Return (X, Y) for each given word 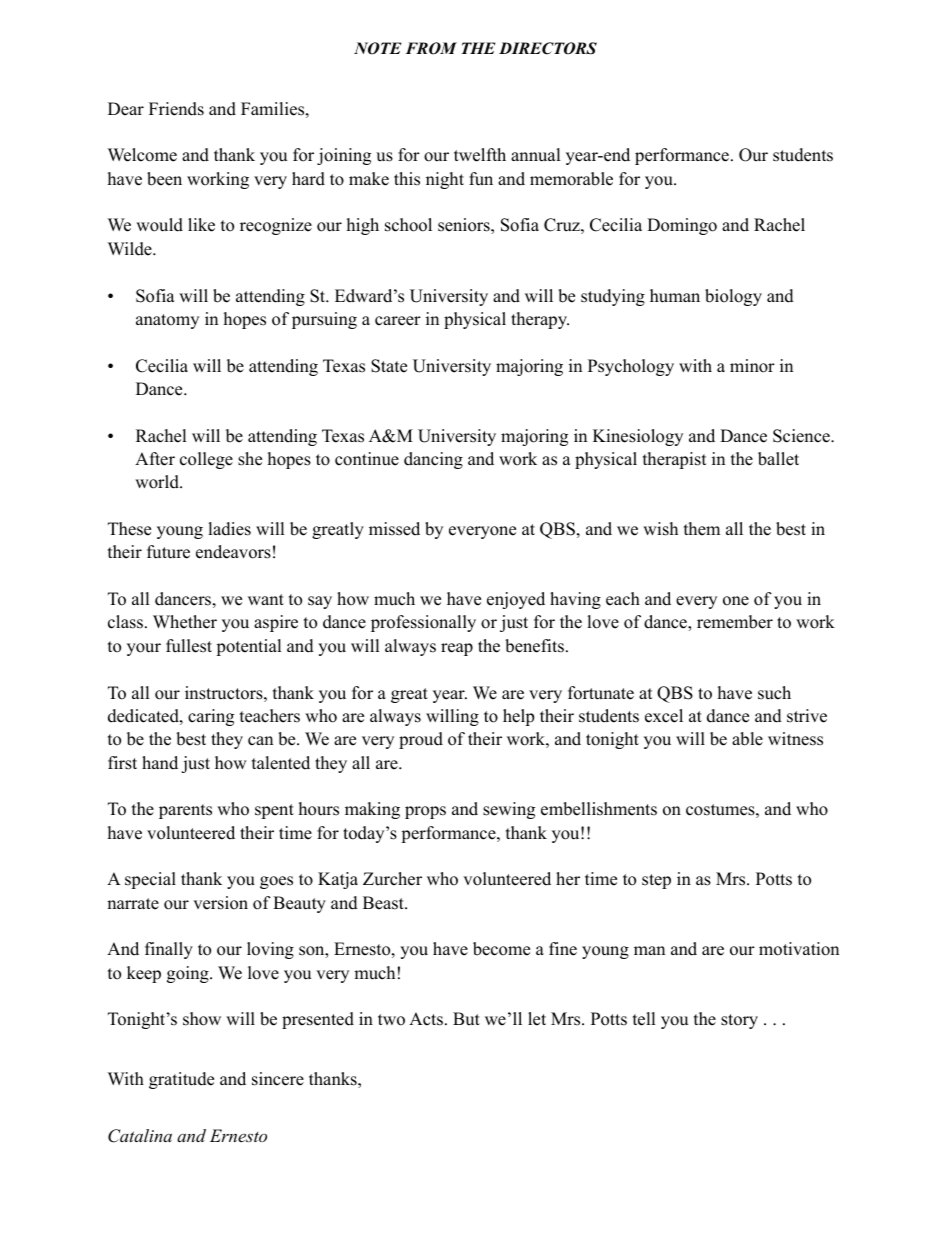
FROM (431, 48)
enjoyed (516, 600)
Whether (185, 622)
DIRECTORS (548, 48)
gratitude (181, 1080)
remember (735, 622)
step (656, 881)
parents (185, 811)
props (425, 812)
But (466, 1019)
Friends (176, 109)
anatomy (167, 321)
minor (752, 366)
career (398, 321)
